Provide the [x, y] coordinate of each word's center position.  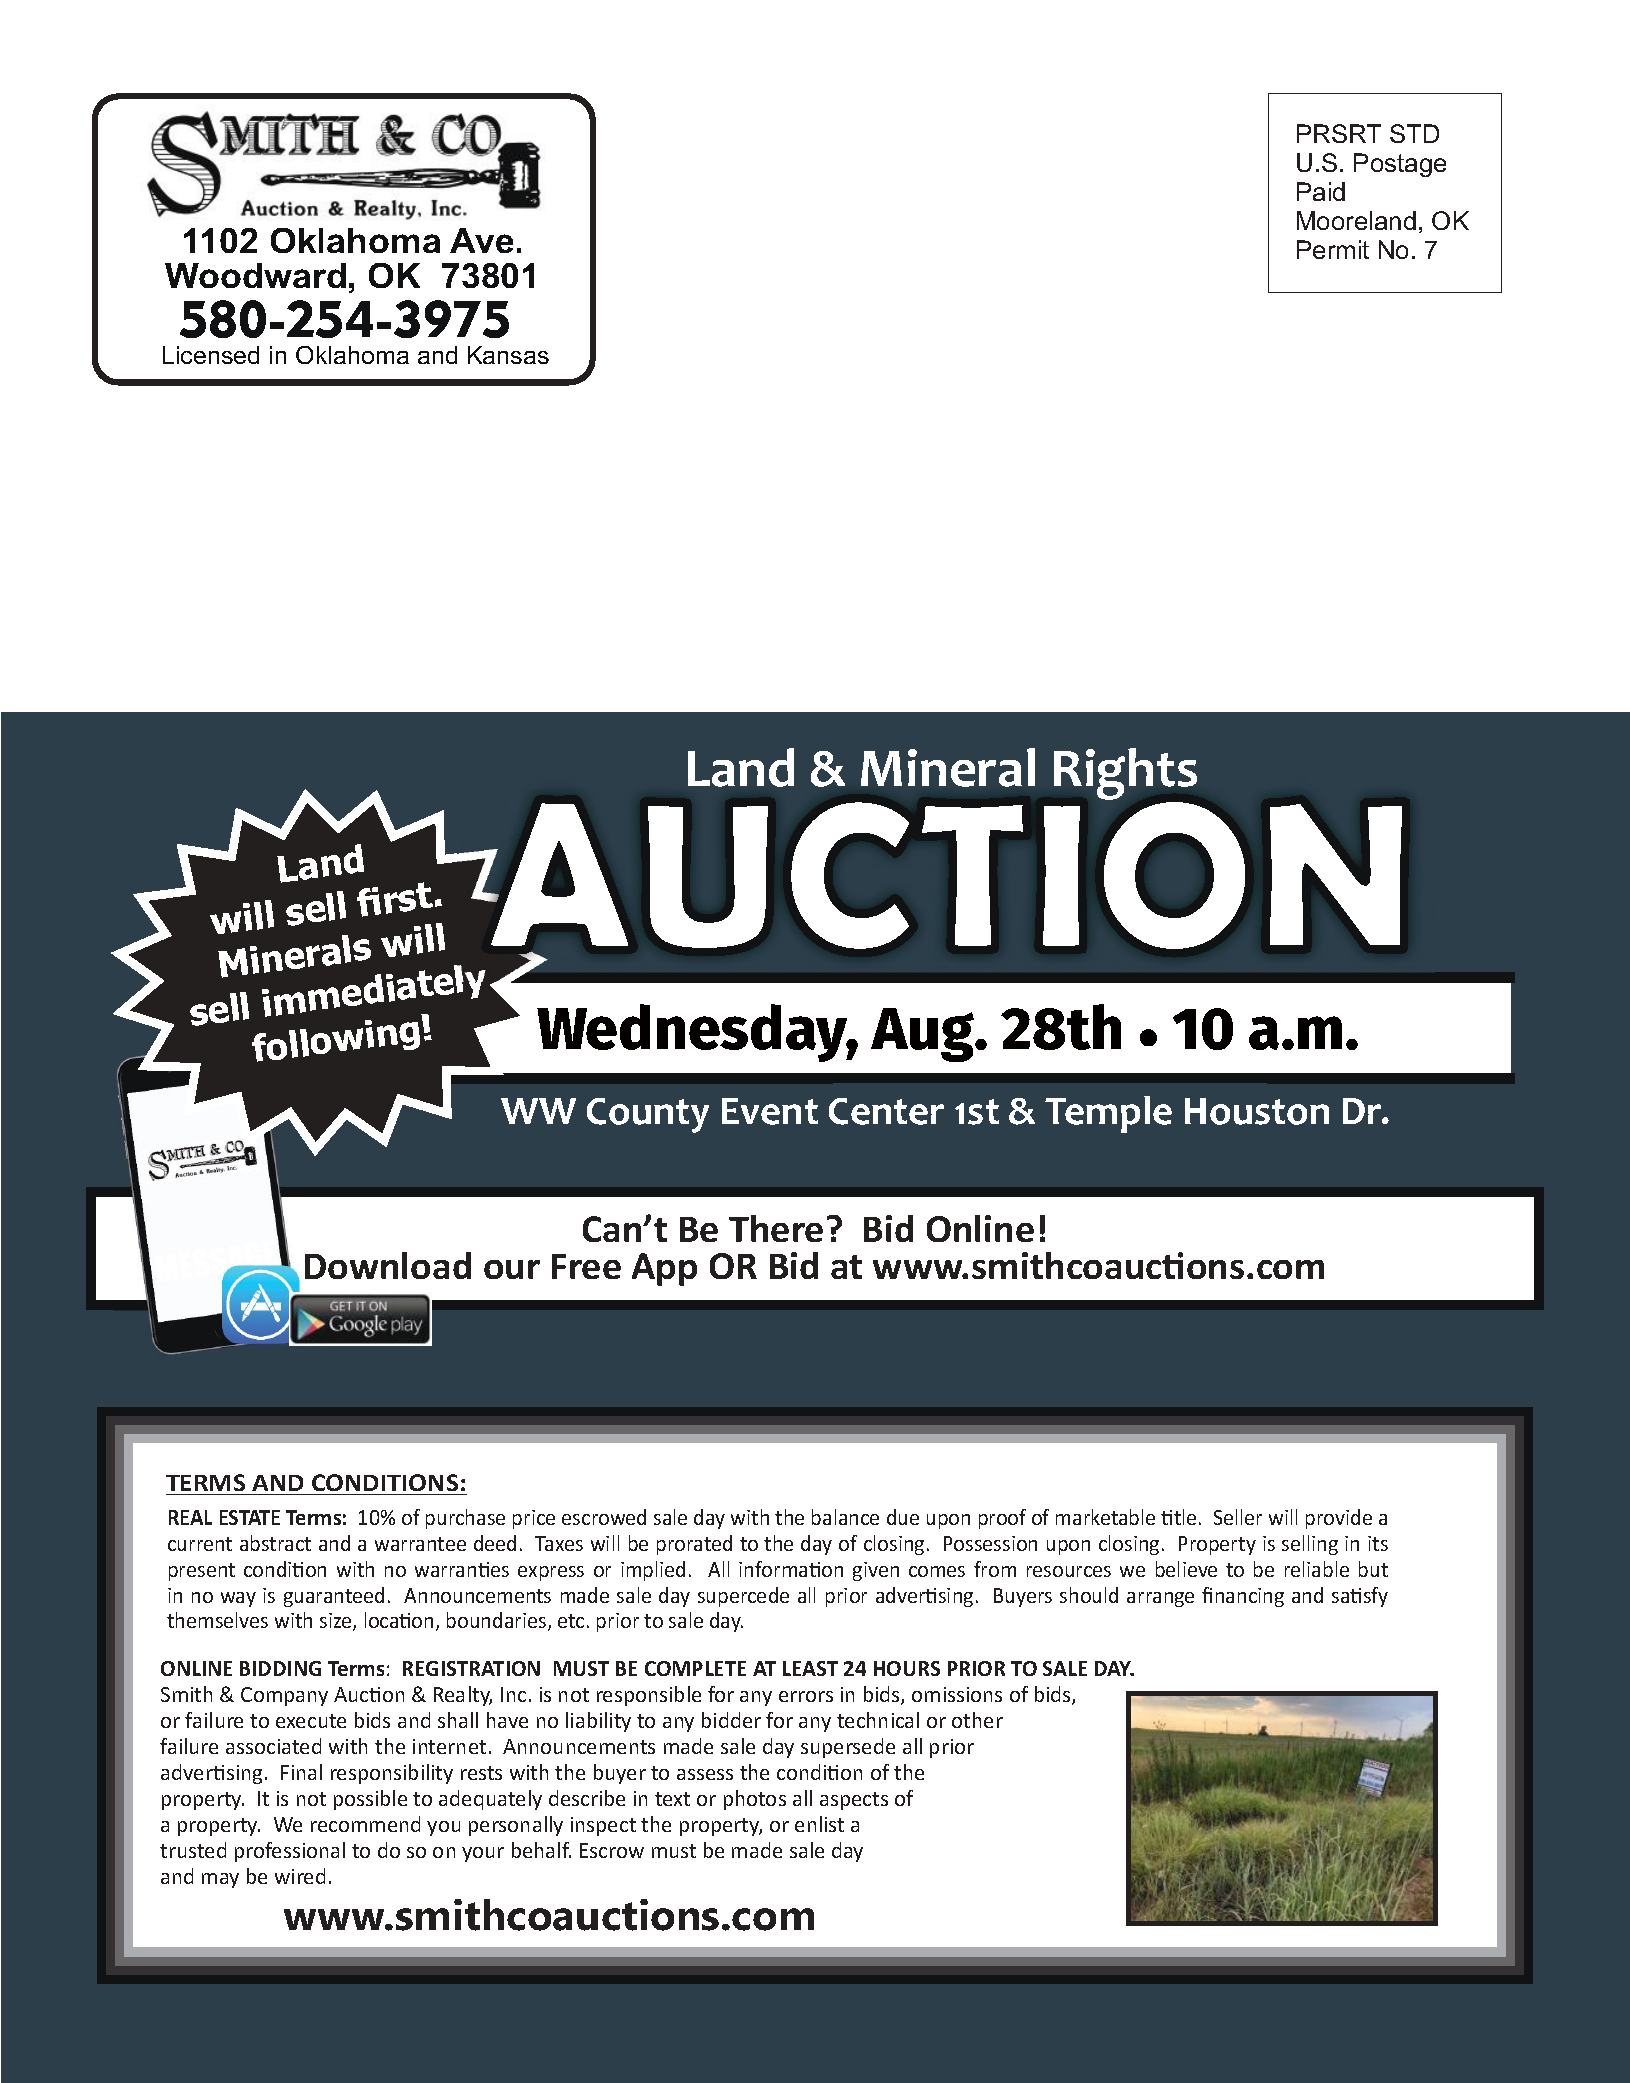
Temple [1108, 1114]
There [776, 1228]
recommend [365, 1824]
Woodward [255, 275]
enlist [819, 1824]
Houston [1257, 1111]
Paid [1321, 191]
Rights [1125, 774]
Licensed [211, 355]
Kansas [508, 355]
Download [388, 1265]
